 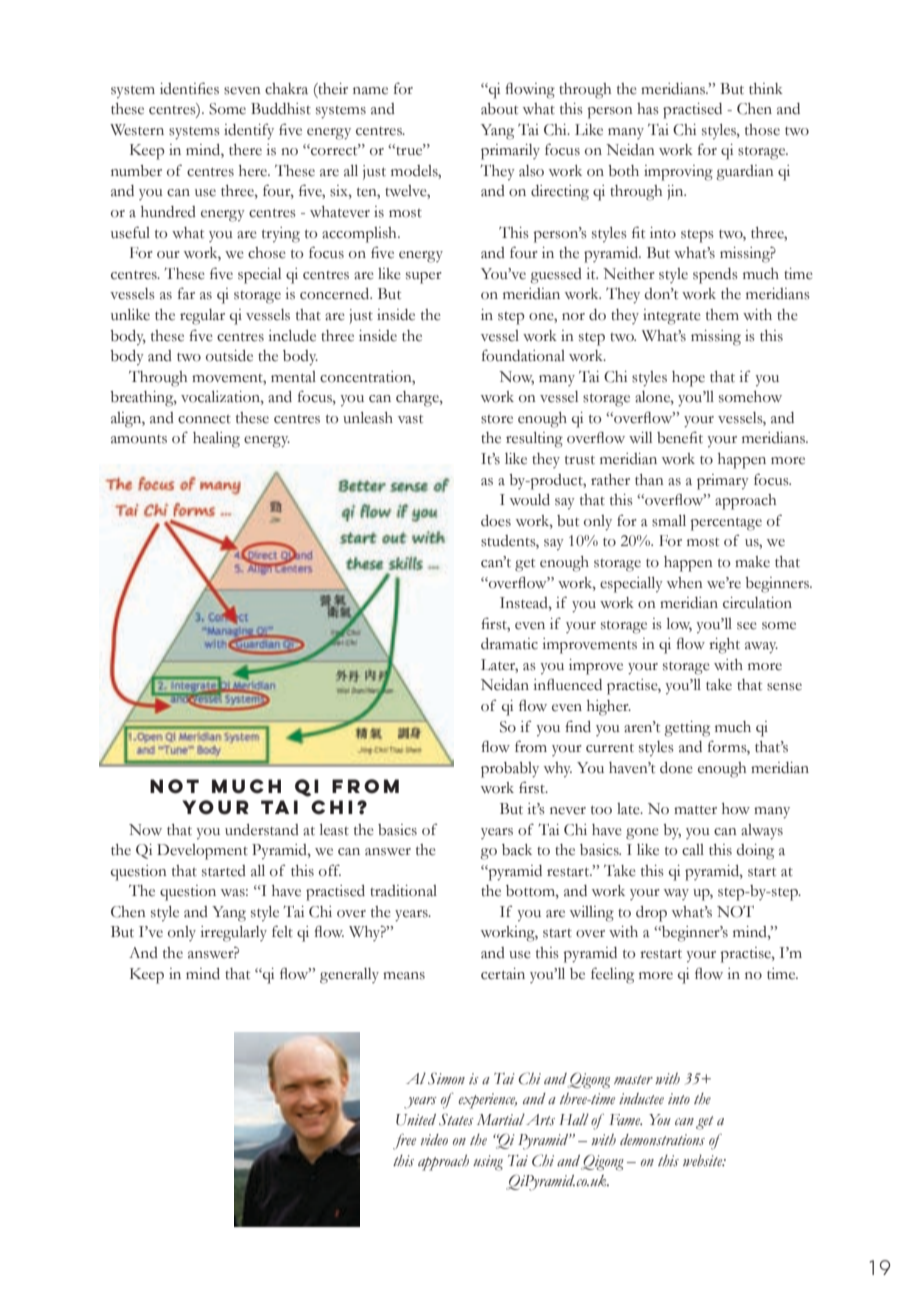 What do you see at coordinates (693, 850) in the image?
I see `call` at bounding box center [693, 850].
